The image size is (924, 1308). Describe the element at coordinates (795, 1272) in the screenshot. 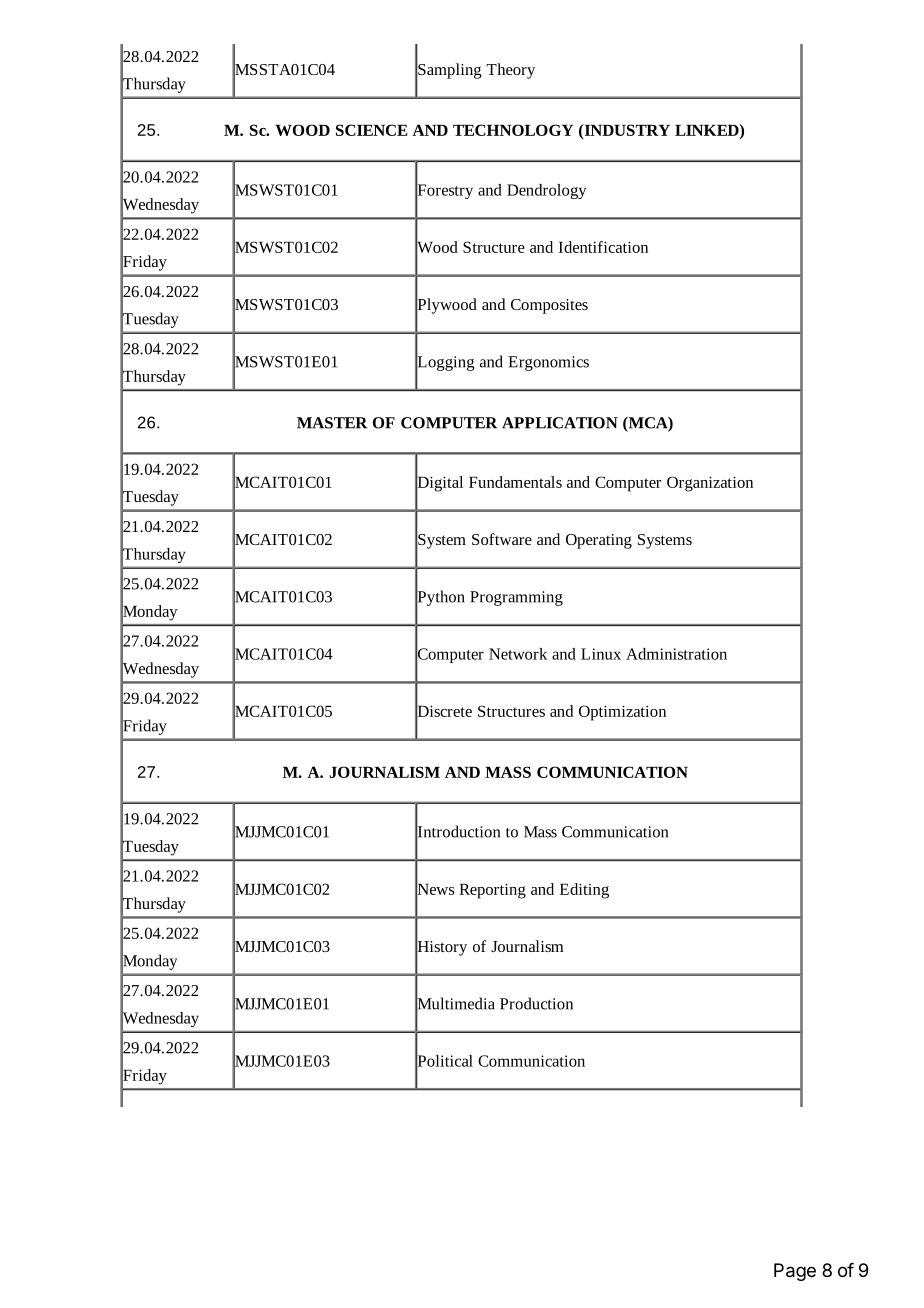

I see `Page` at that location.
